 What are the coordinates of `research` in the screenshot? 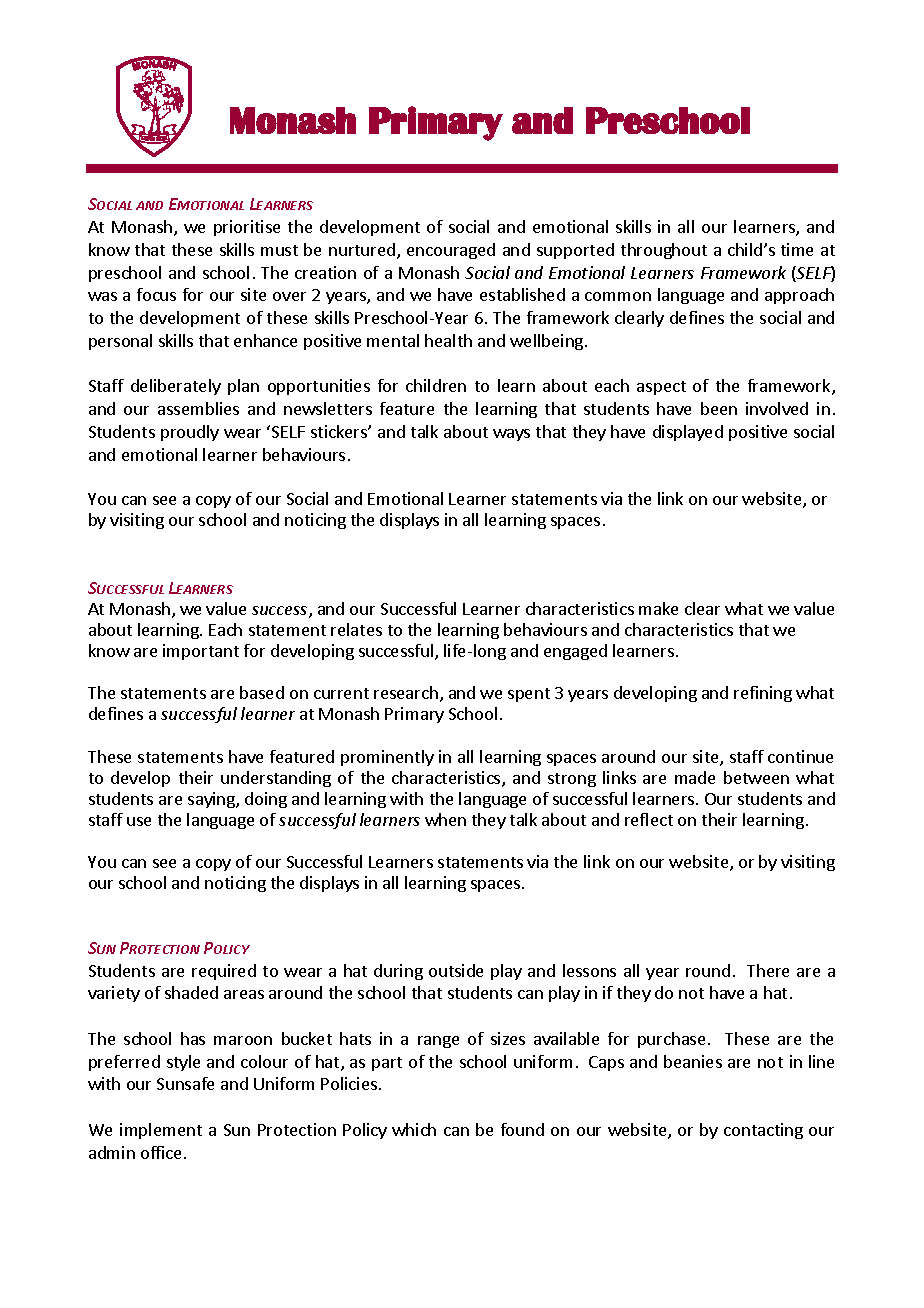 It's located at (406, 692).
